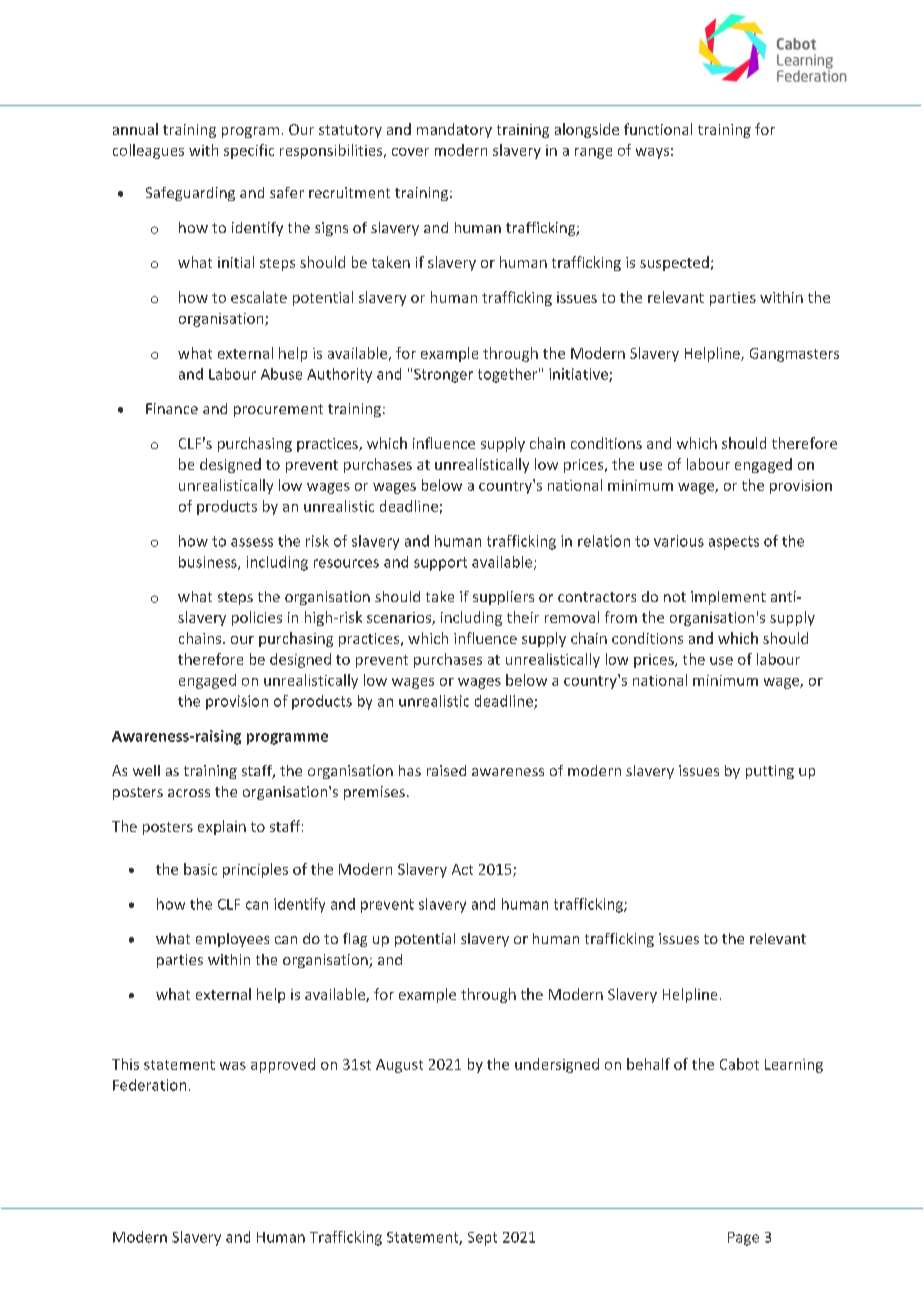  Describe the element at coordinates (482, 1239) in the document. I see `Sept` at that location.
